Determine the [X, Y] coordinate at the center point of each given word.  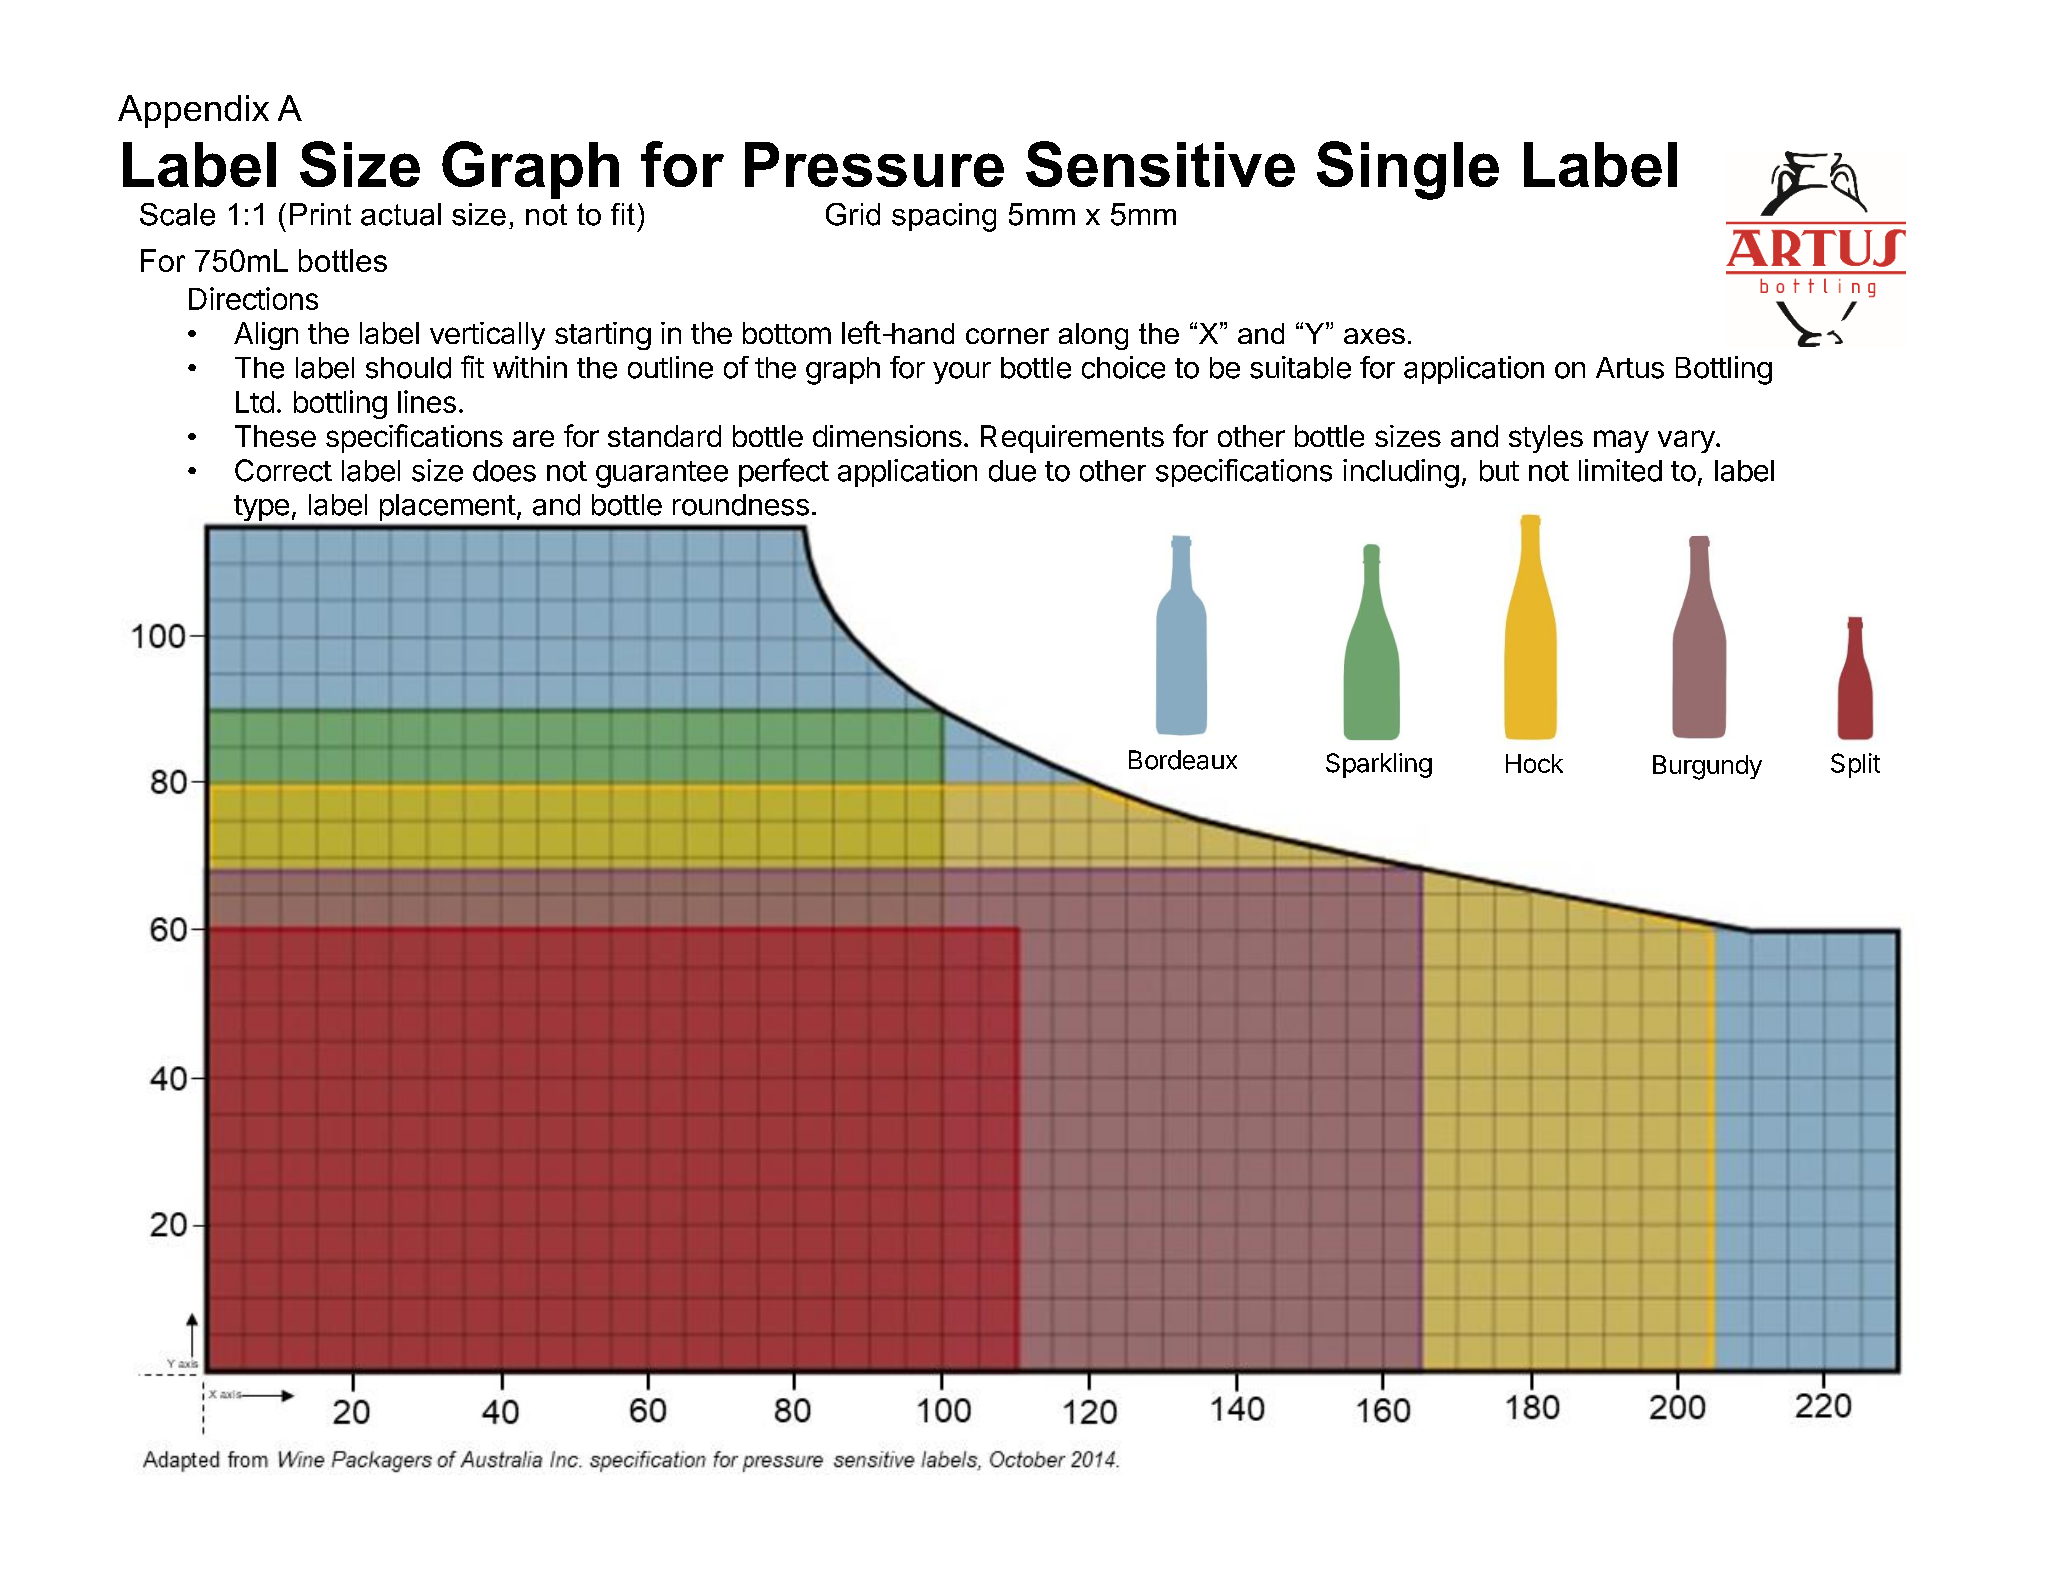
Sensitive [1160, 164]
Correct [283, 470]
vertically [487, 336]
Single [1408, 170]
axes [1374, 336]
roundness [741, 505]
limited [1620, 470]
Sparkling [1379, 765]
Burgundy [1707, 767]
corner [1007, 336]
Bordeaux [1183, 760]
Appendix [193, 111]
